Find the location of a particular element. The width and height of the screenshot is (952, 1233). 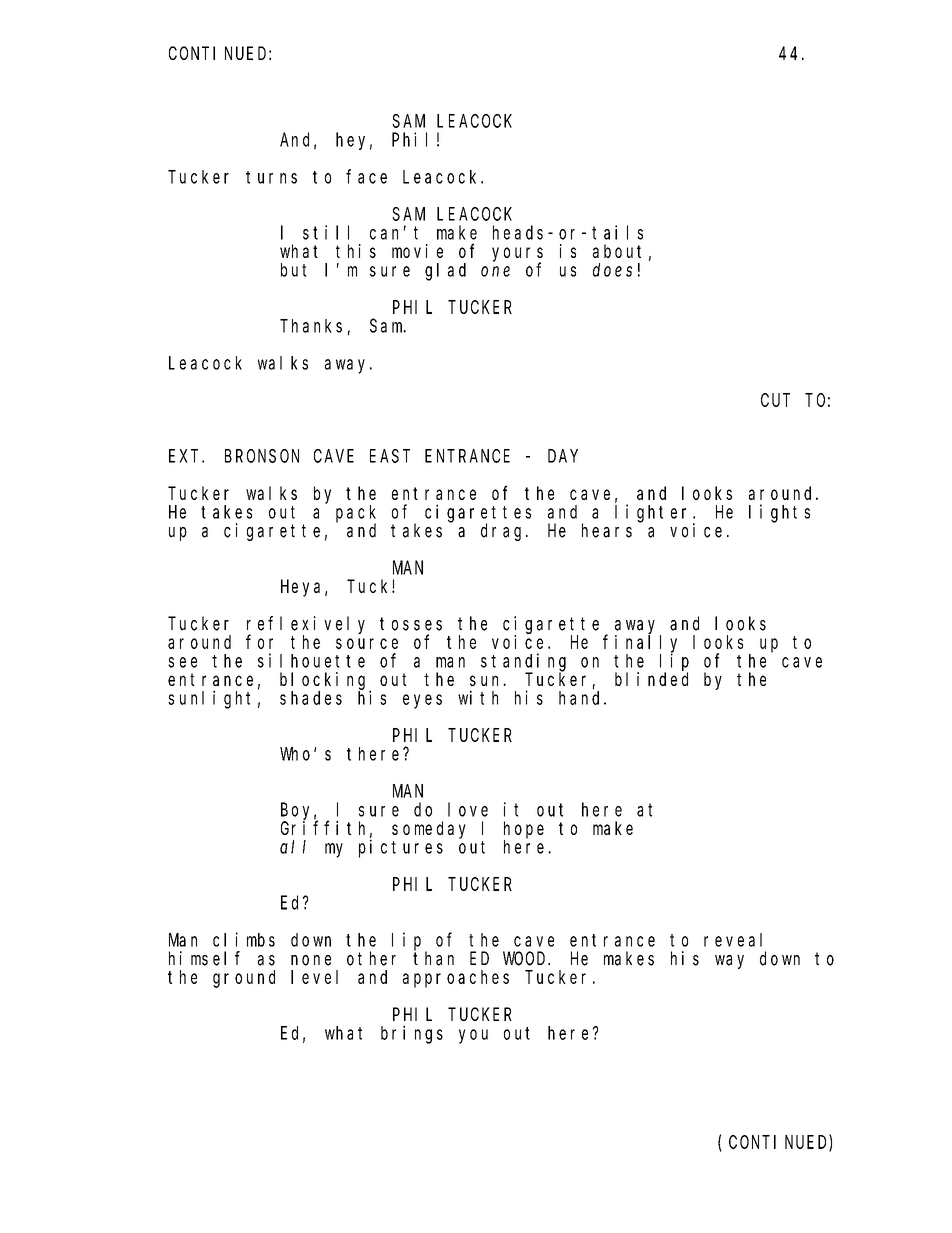

hears is located at coordinates (607, 530).
